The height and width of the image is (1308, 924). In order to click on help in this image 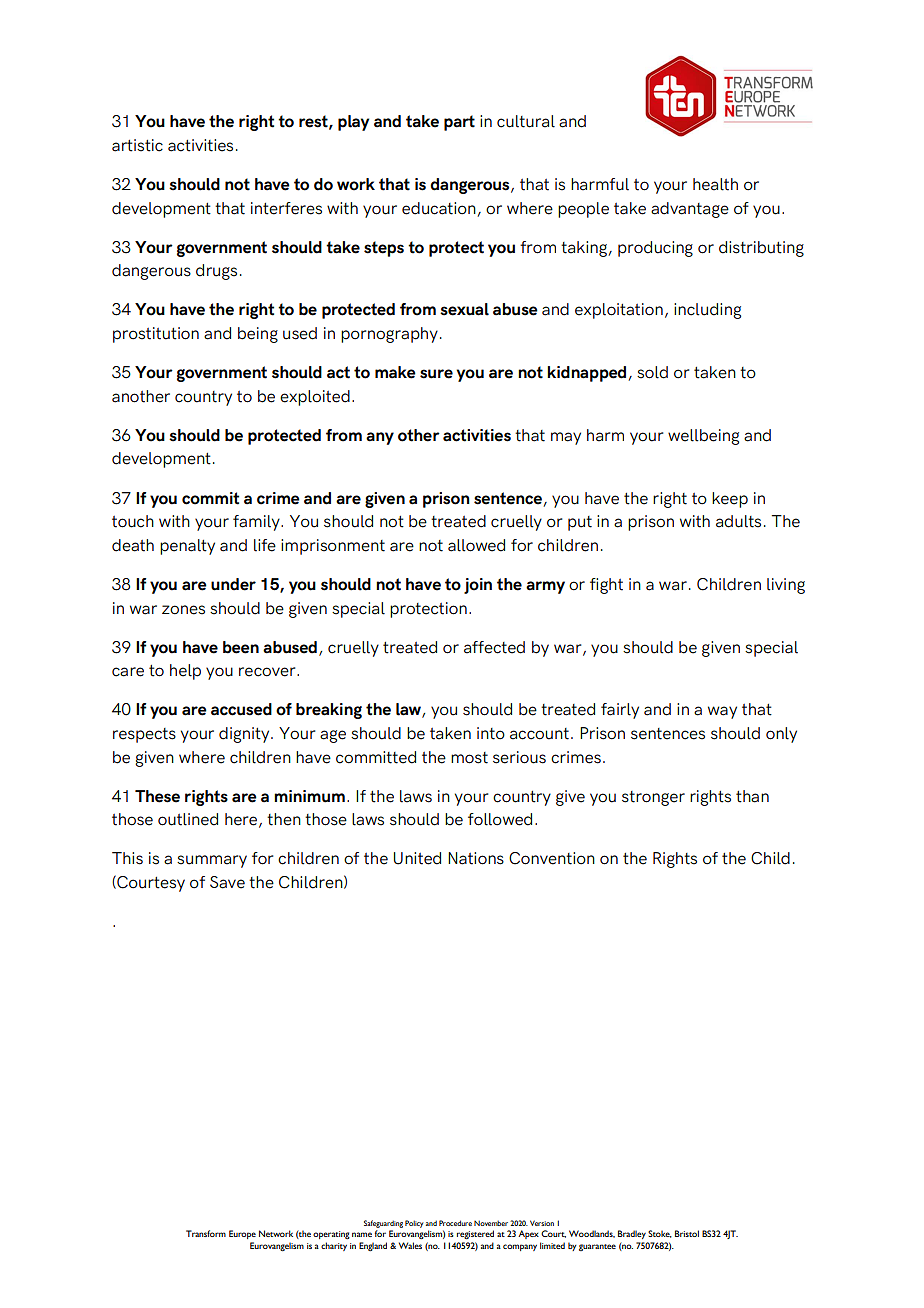, I will do `click(185, 672)`.
